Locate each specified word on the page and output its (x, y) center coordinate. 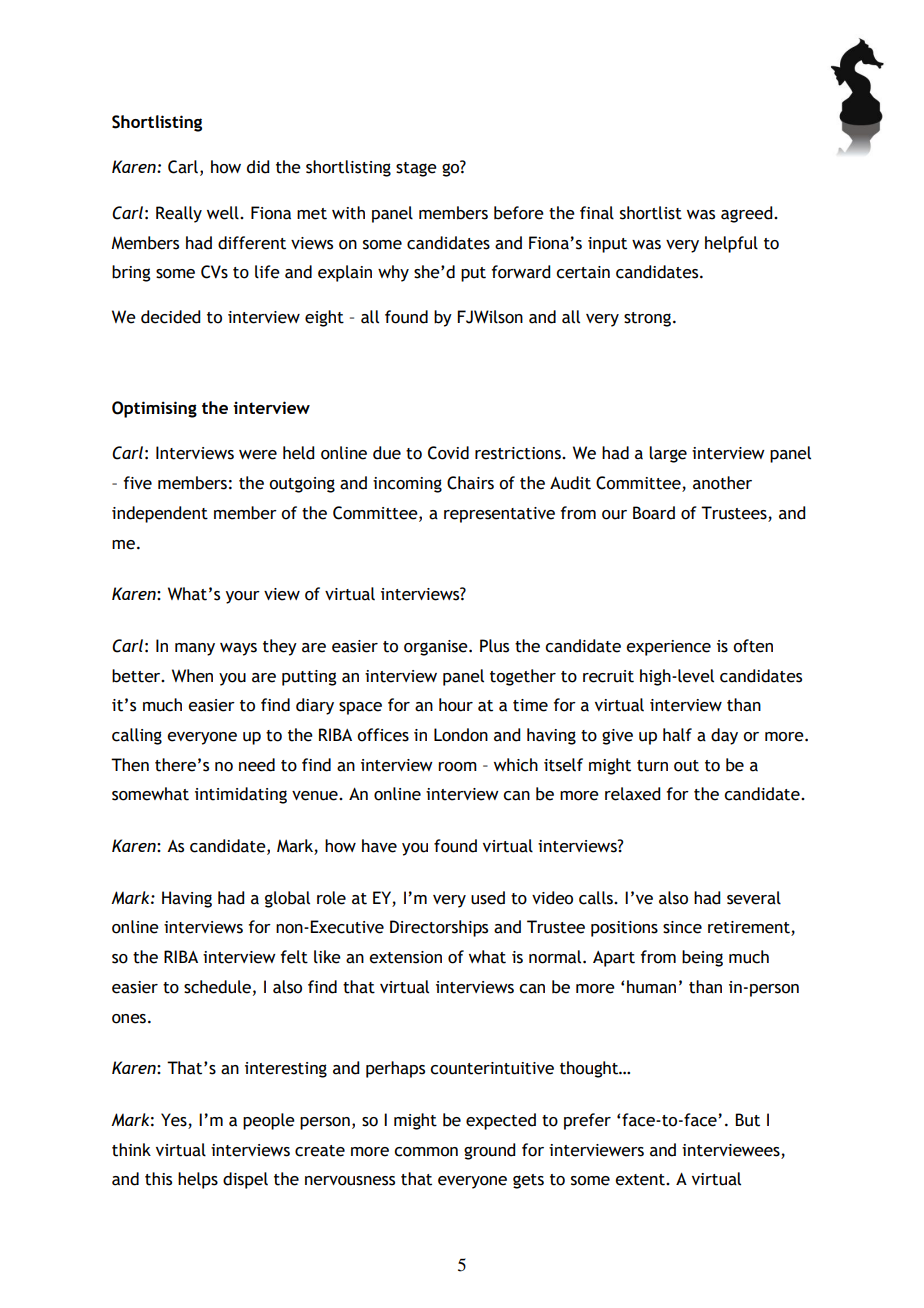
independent (160, 514)
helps (198, 1180)
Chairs (470, 483)
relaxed (632, 794)
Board (654, 513)
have (379, 846)
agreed (748, 214)
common (426, 1152)
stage (416, 169)
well (224, 213)
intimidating (241, 795)
